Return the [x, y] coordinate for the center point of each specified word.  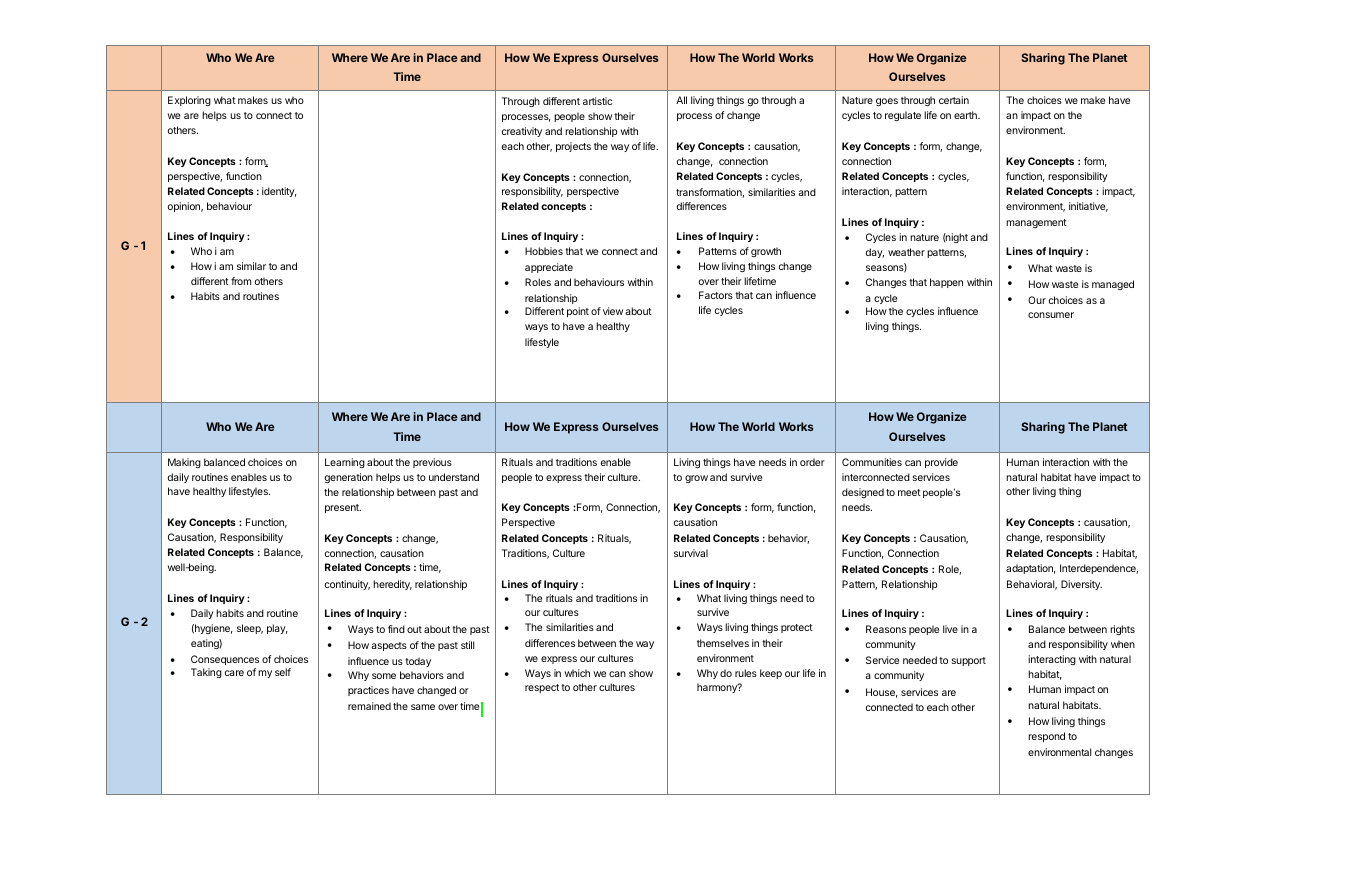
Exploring [189, 101]
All [681, 100]
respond [1046, 737]
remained [369, 706]
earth [966, 115]
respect [542, 688]
